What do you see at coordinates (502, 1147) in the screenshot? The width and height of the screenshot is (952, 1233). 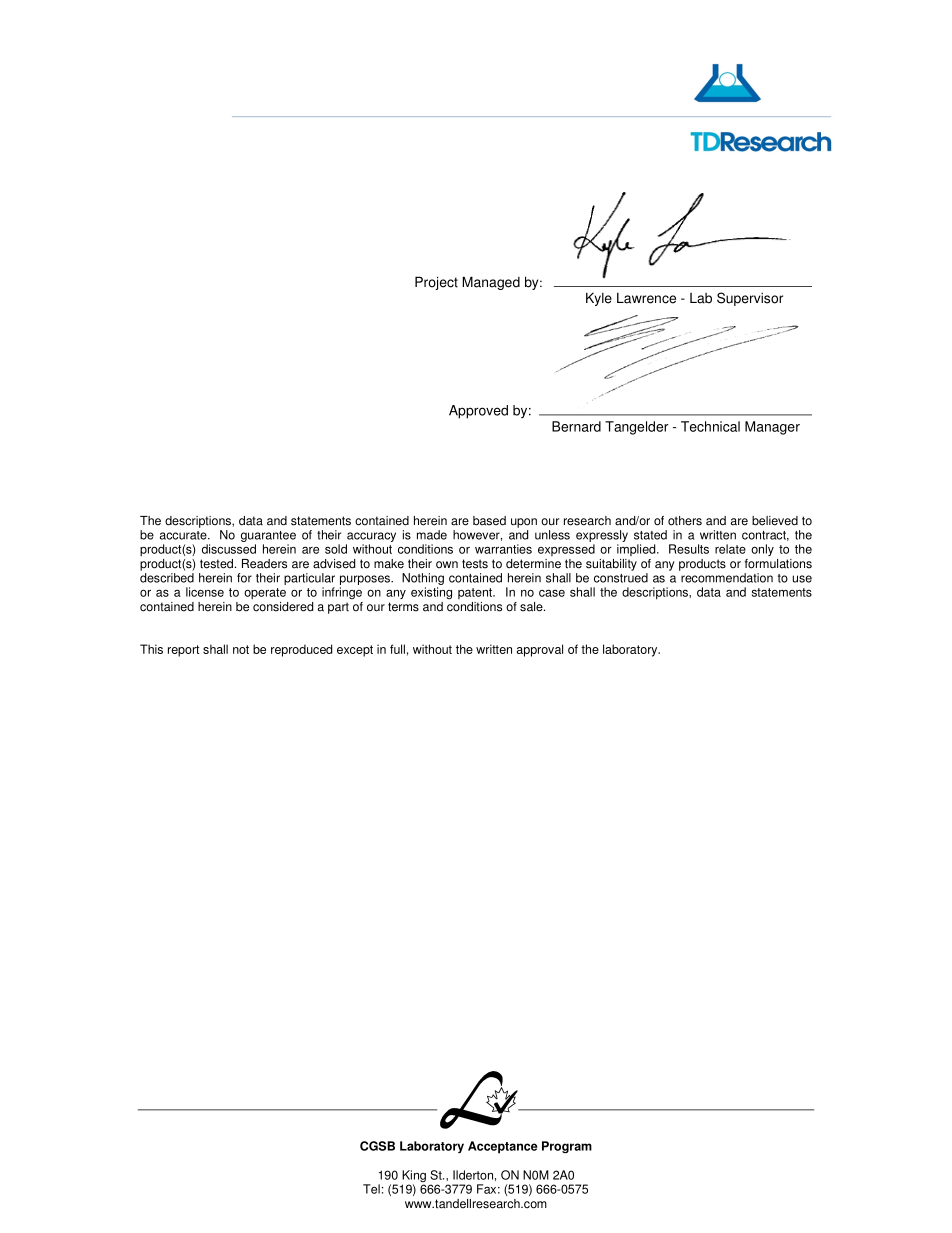 I see `Acceptance` at bounding box center [502, 1147].
